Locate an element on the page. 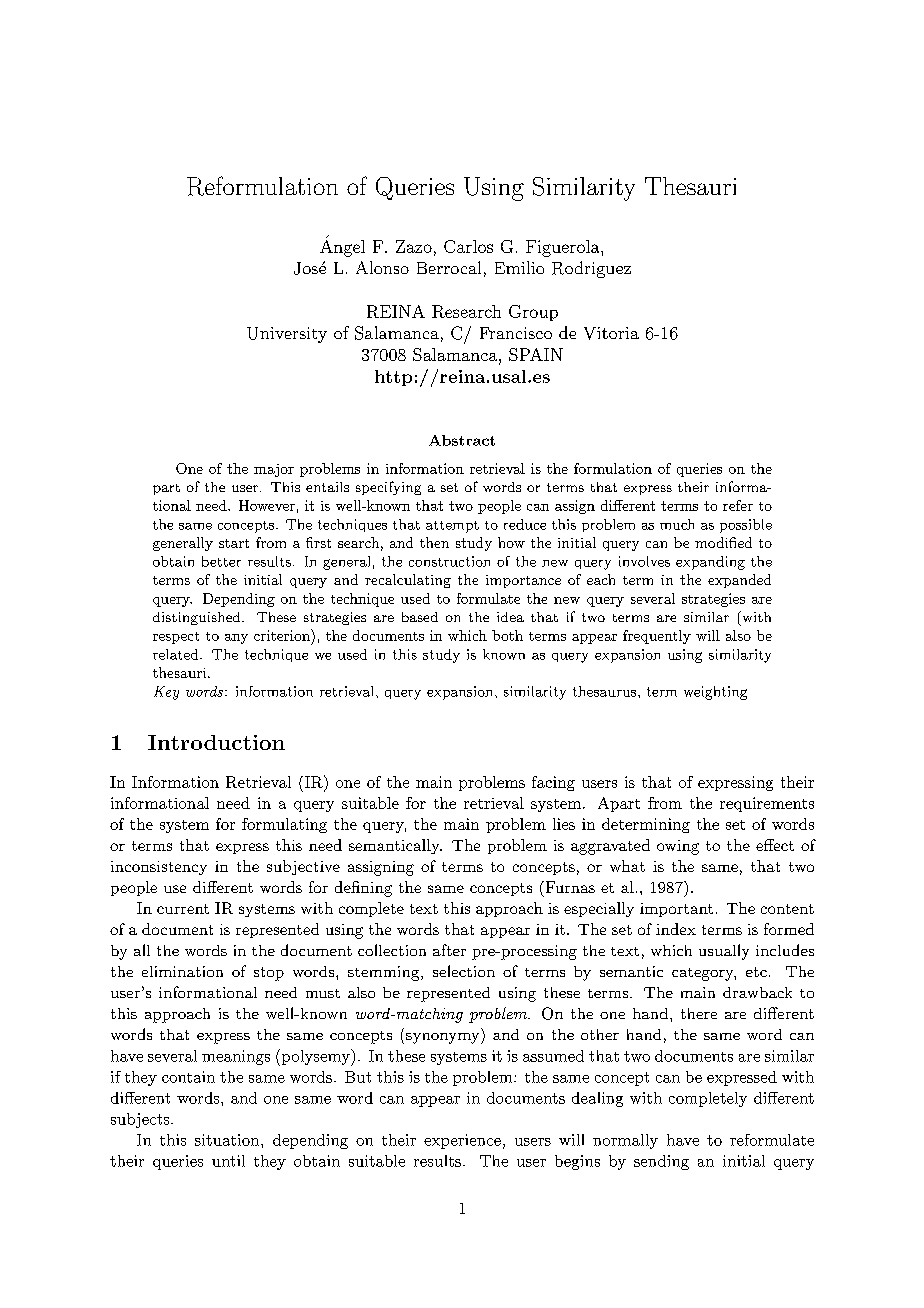 This image has height=1308, width=924. situation is located at coordinates (228, 1140).
